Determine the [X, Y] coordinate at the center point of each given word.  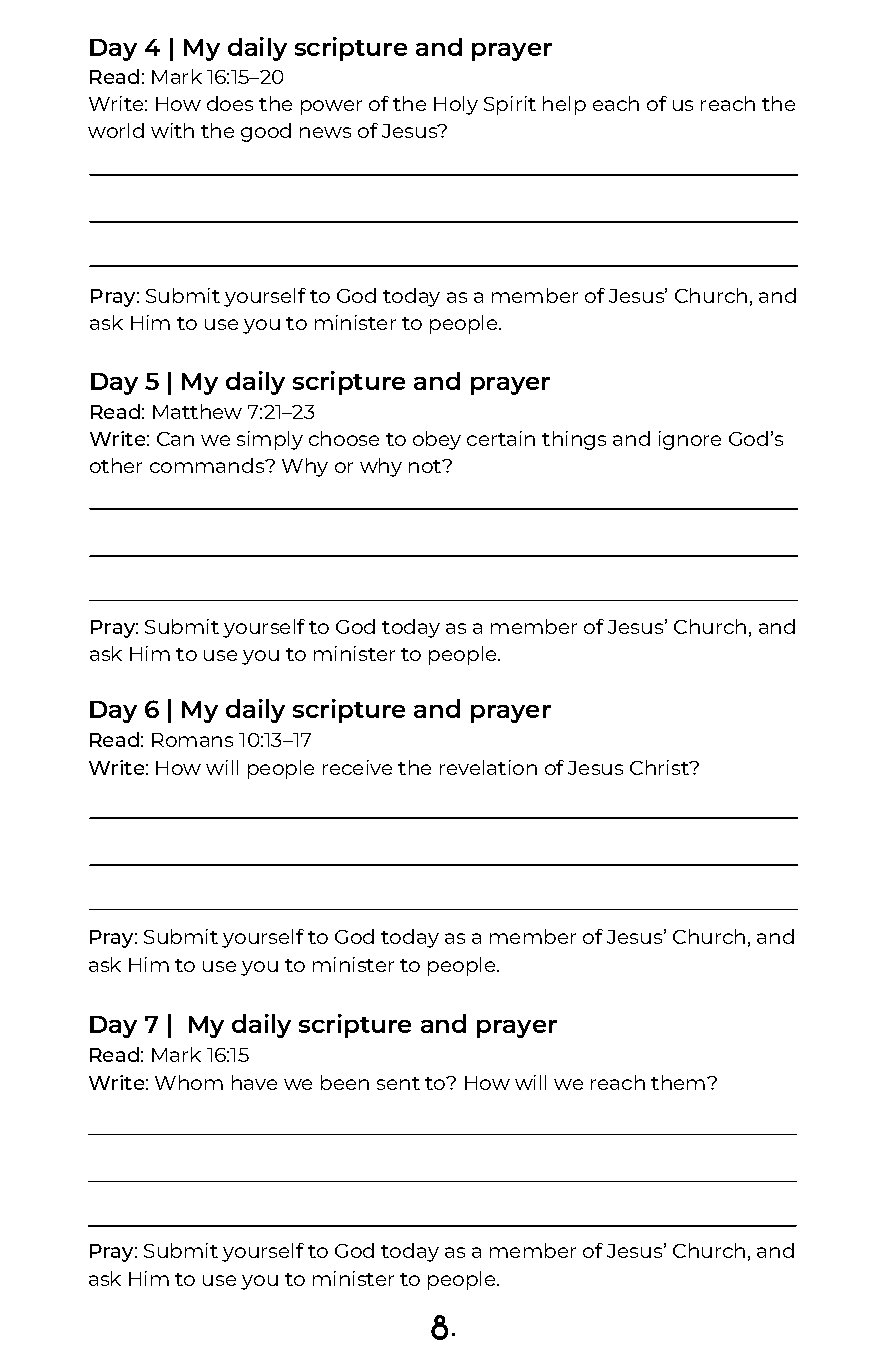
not [426, 466]
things [574, 440]
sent [398, 1083]
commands [208, 465]
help [564, 105]
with [172, 130]
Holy [456, 105]
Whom [189, 1082]
